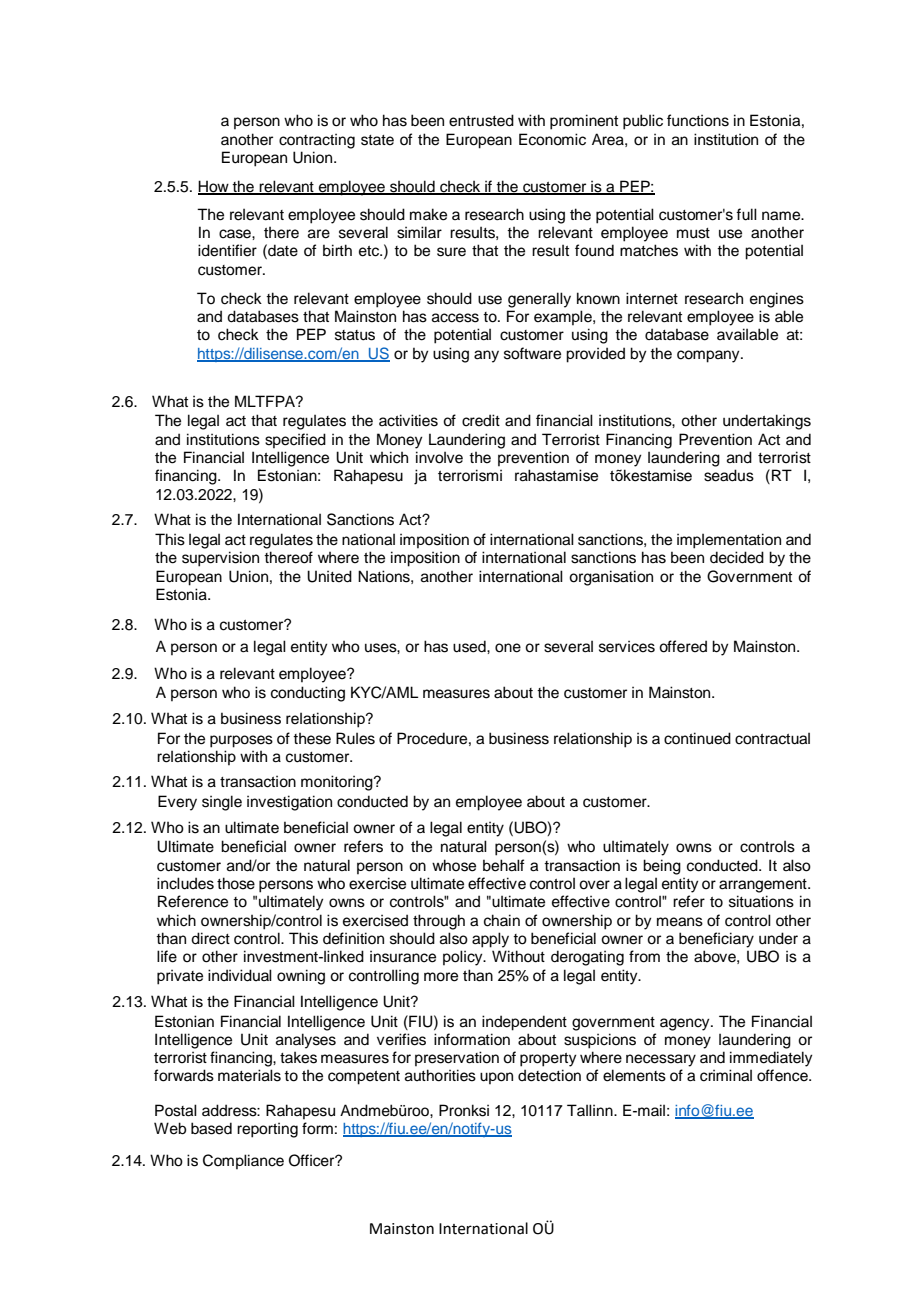 This screenshot has width=924, height=1308. I want to click on conducting, so click(308, 694).
